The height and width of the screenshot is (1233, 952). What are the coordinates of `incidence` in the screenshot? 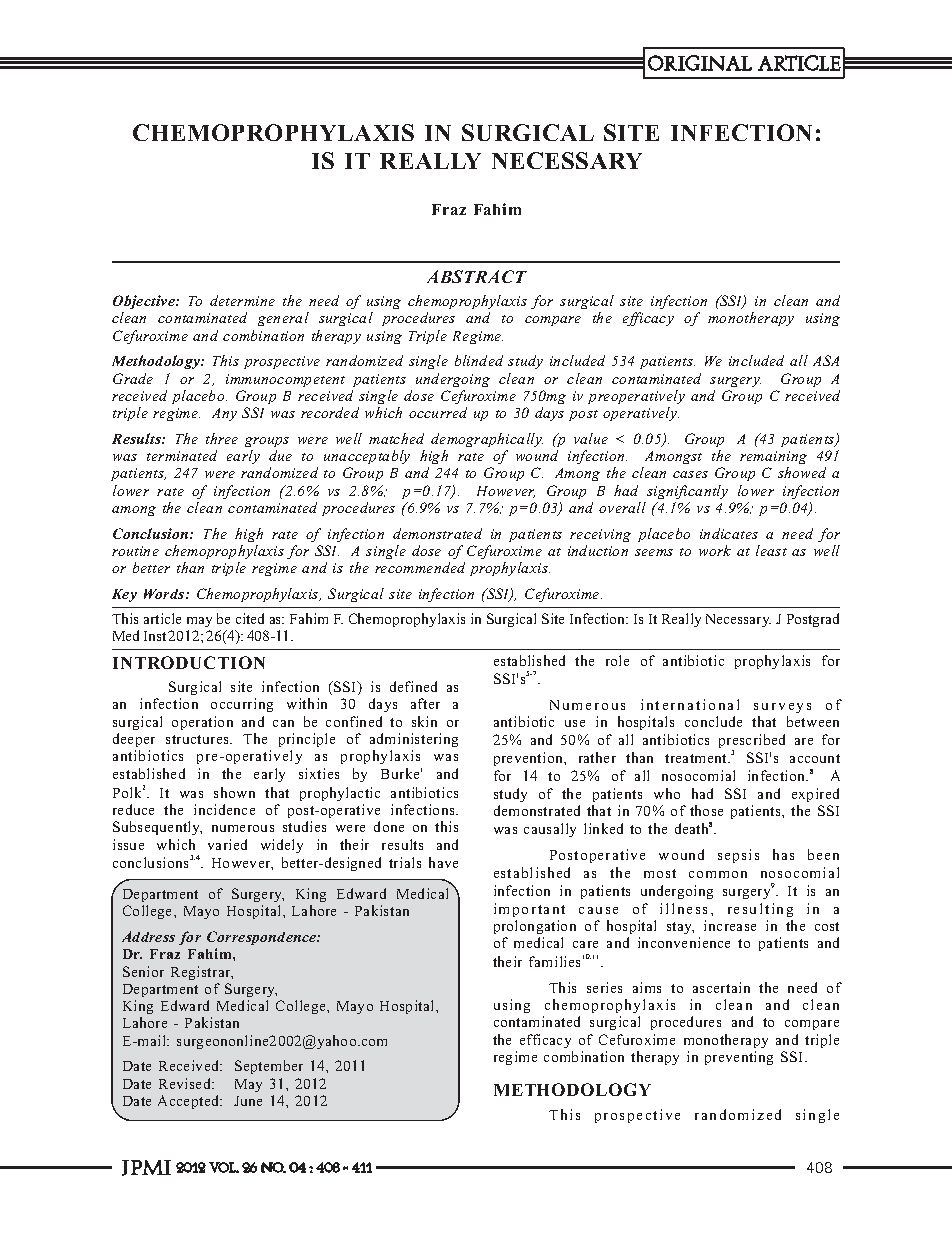 It's located at (224, 809).
